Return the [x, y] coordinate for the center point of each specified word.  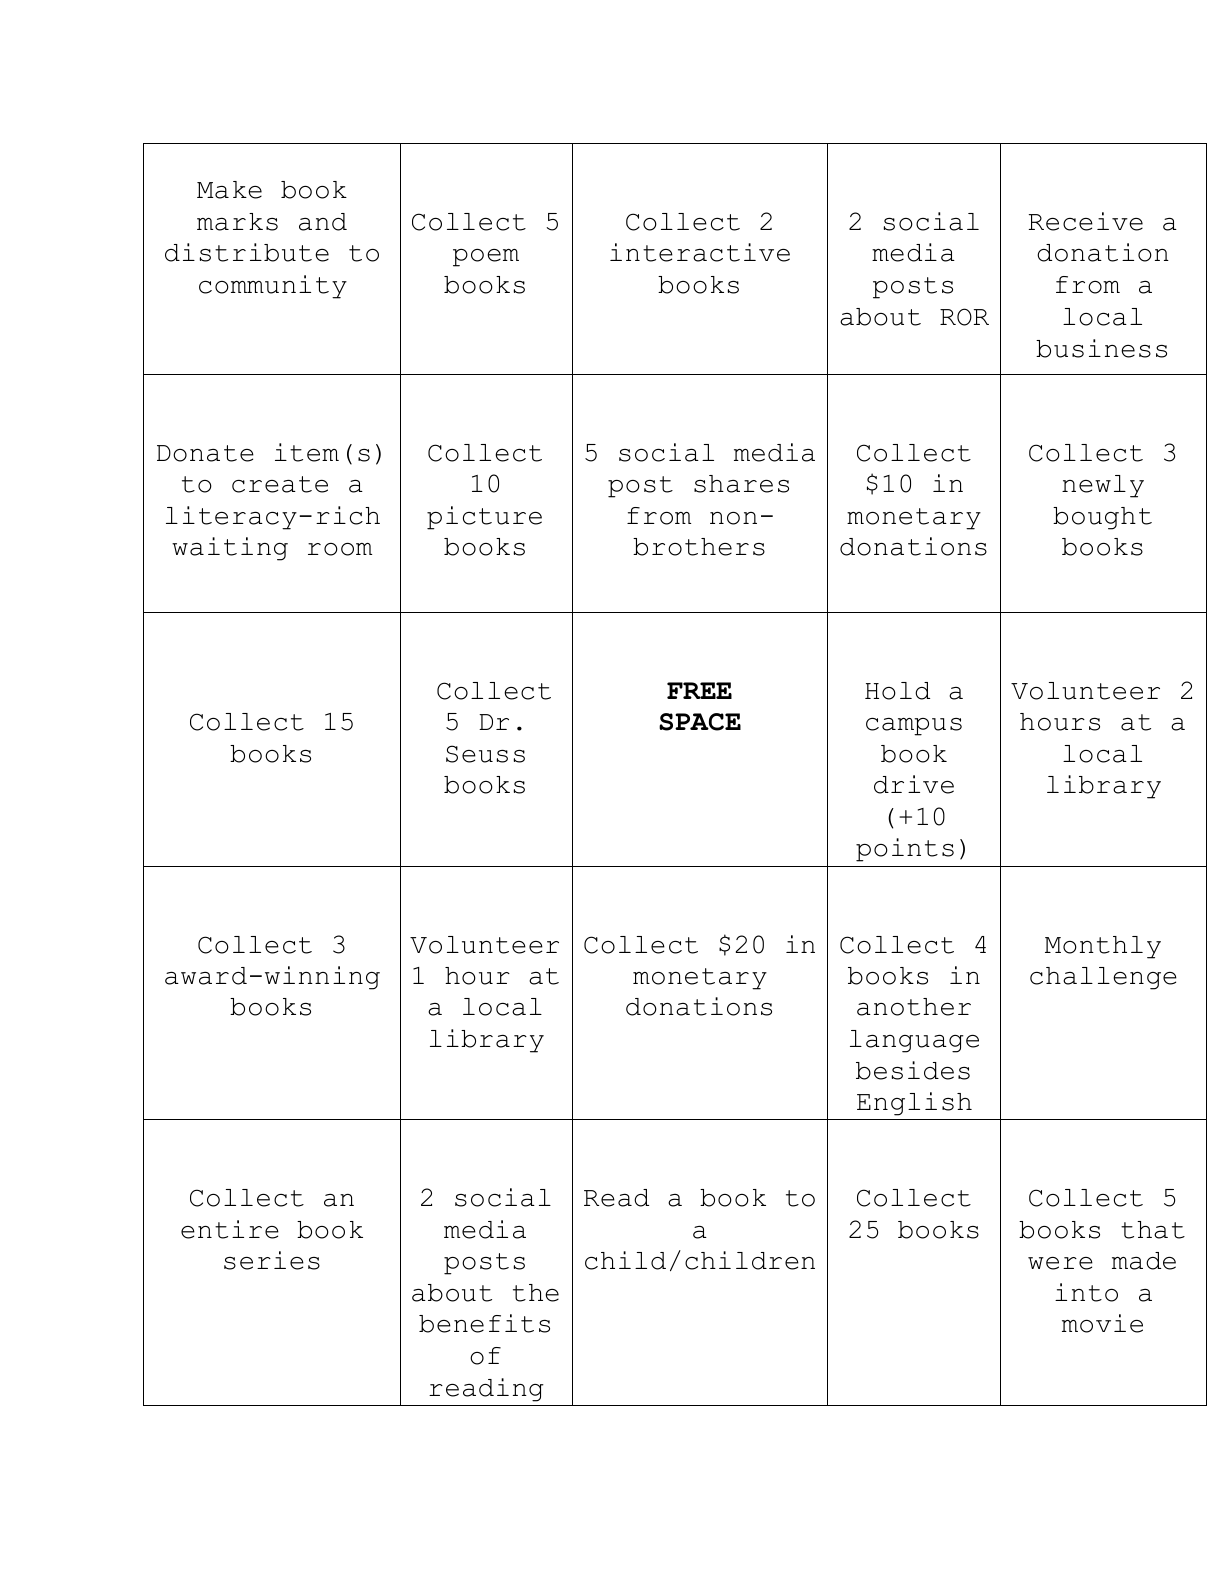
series [272, 1260]
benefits [484, 1323]
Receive [1086, 221]
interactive [700, 252]
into [1086, 1292]
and [323, 222]
